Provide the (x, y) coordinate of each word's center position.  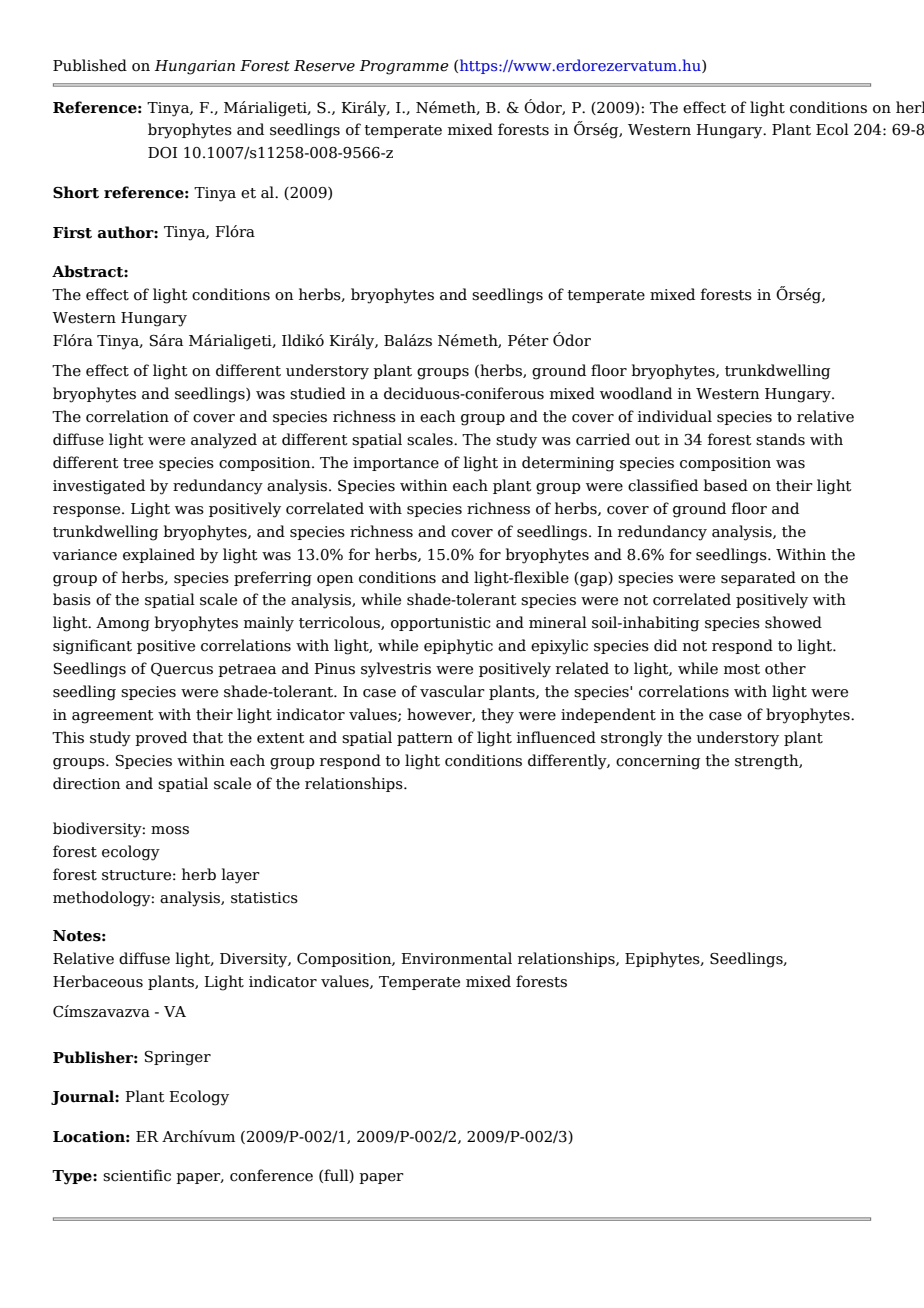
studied (318, 393)
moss (170, 830)
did (665, 645)
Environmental (457, 958)
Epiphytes (663, 960)
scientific (137, 1175)
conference (271, 1175)
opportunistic (441, 624)
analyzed (224, 441)
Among (123, 624)
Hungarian (194, 67)
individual (675, 416)
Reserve (324, 66)
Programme (404, 67)
